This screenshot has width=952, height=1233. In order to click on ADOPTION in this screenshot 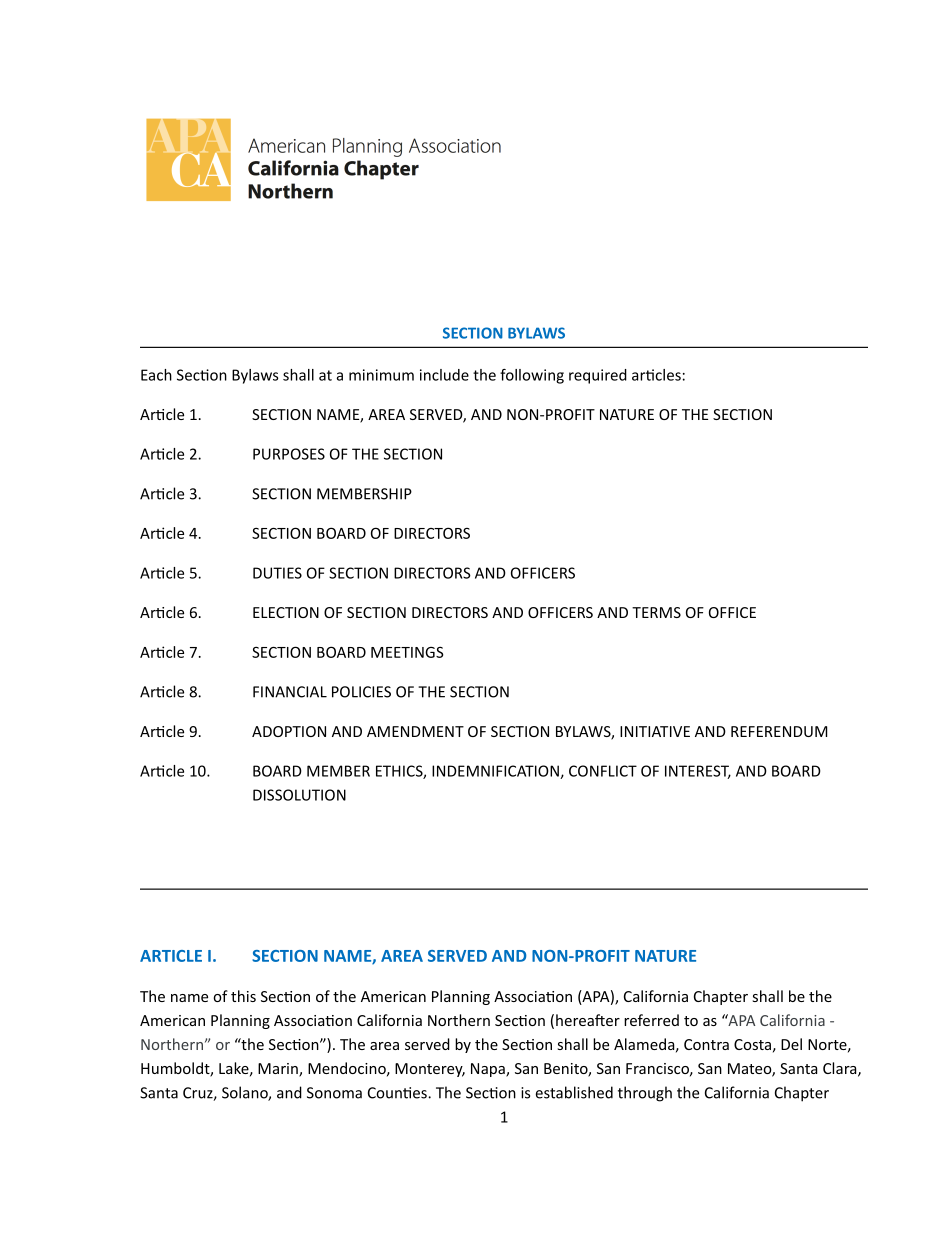, I will do `click(289, 731)`.
